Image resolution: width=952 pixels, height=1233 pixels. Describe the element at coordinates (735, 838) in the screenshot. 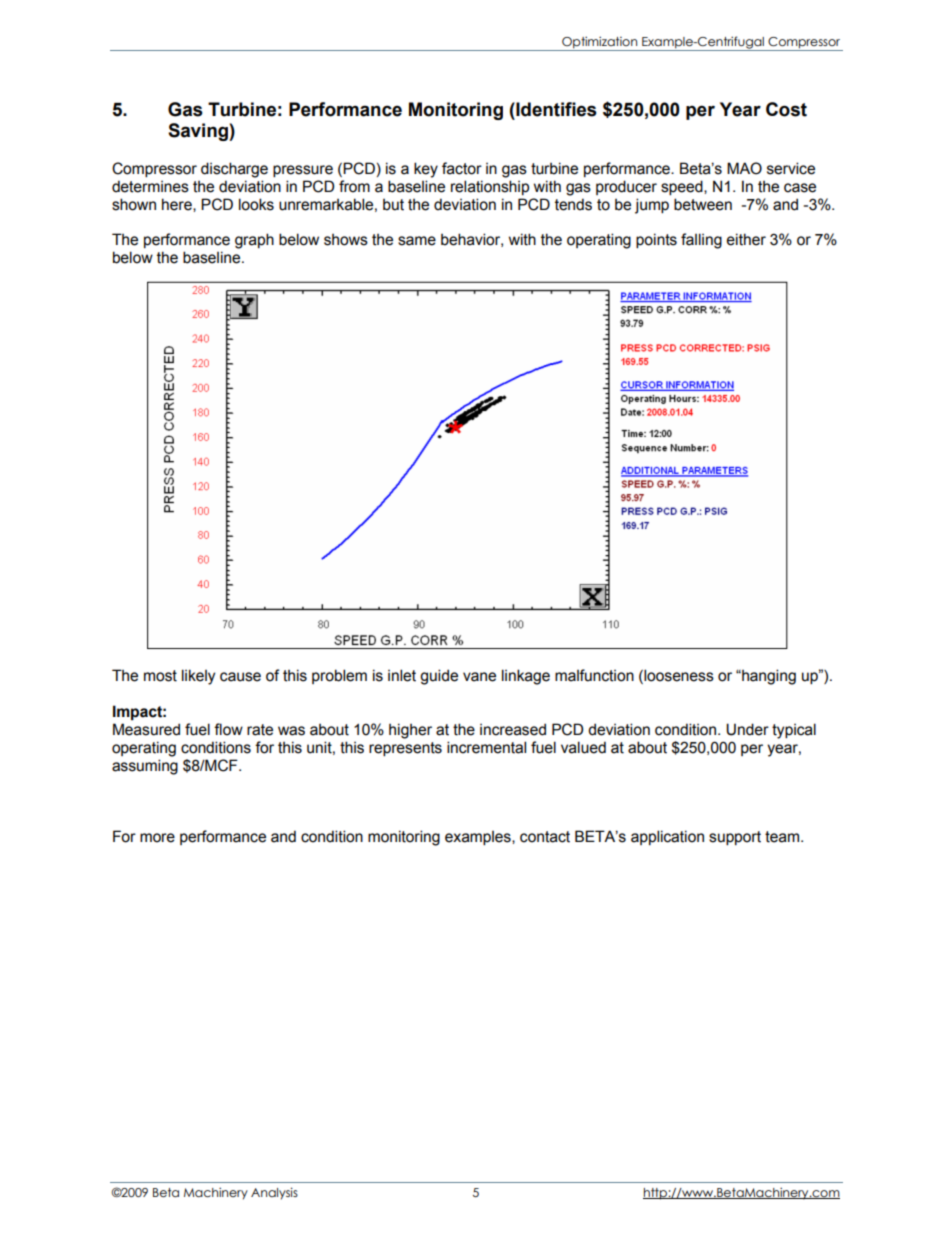

I see `support` at that location.
